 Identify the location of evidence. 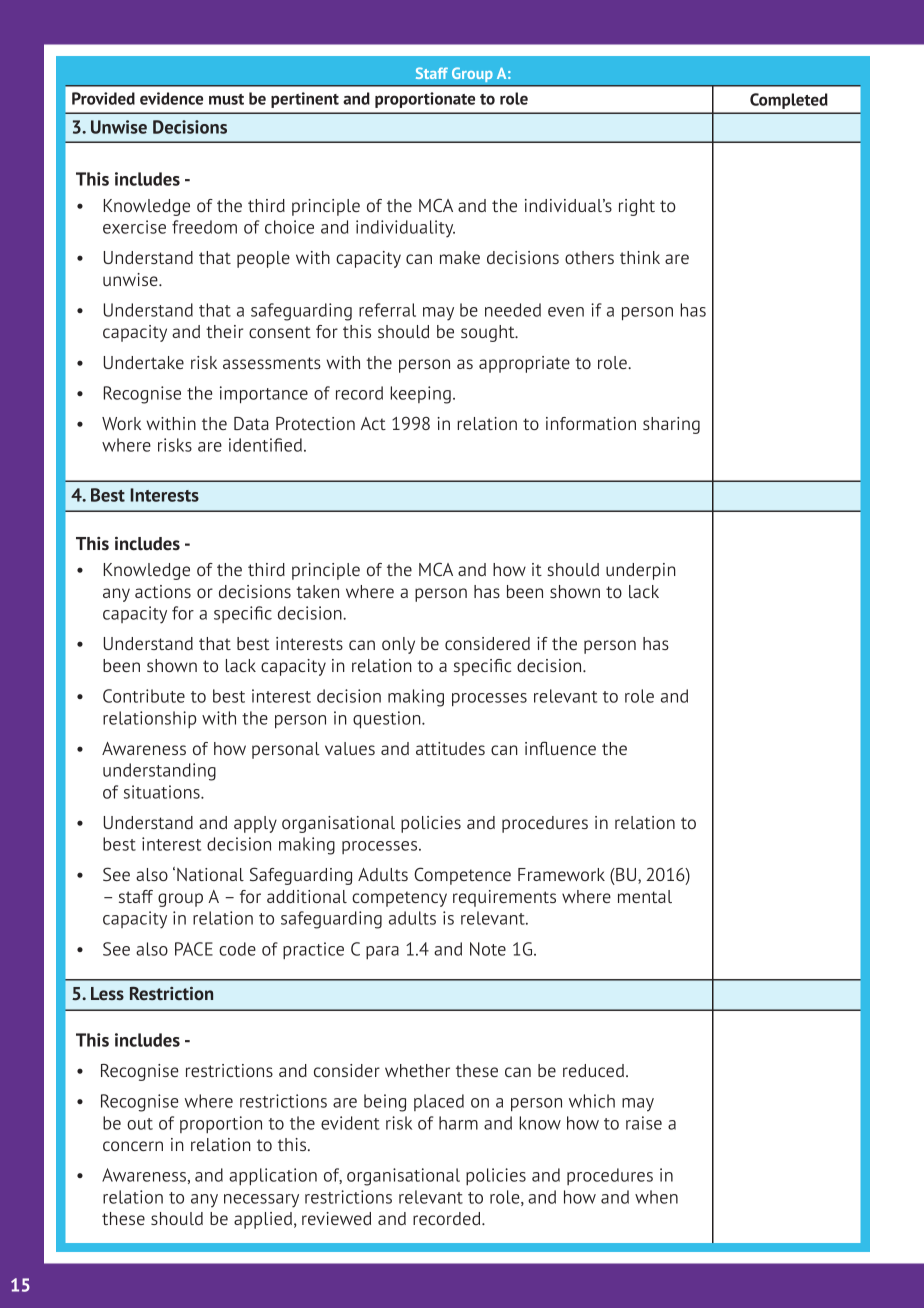
(171, 98).
